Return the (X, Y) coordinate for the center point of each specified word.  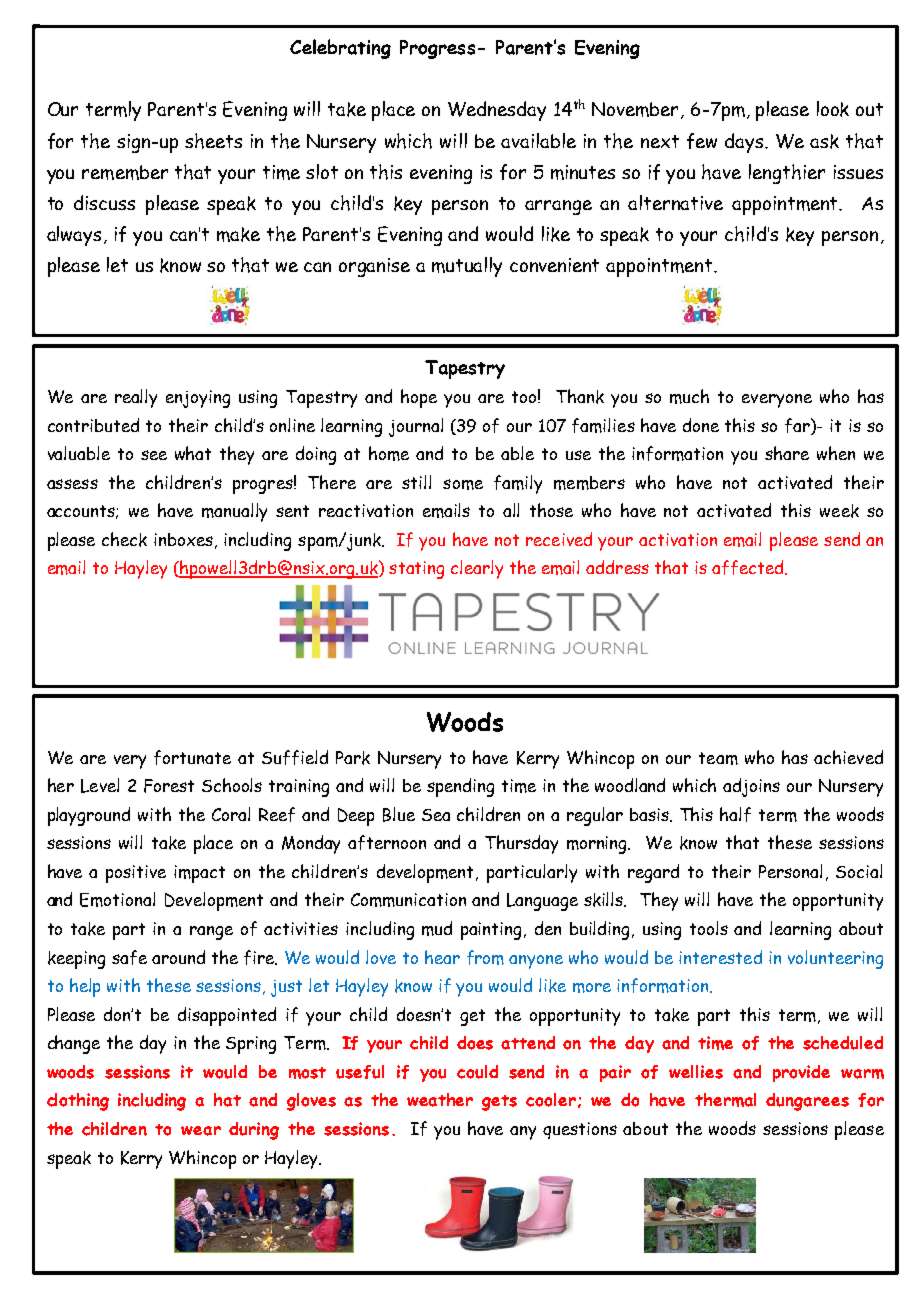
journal (416, 427)
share (787, 453)
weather (440, 1100)
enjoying (198, 399)
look (833, 109)
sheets (213, 141)
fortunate (192, 757)
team (718, 758)
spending (460, 787)
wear (201, 1131)
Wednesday (497, 111)
